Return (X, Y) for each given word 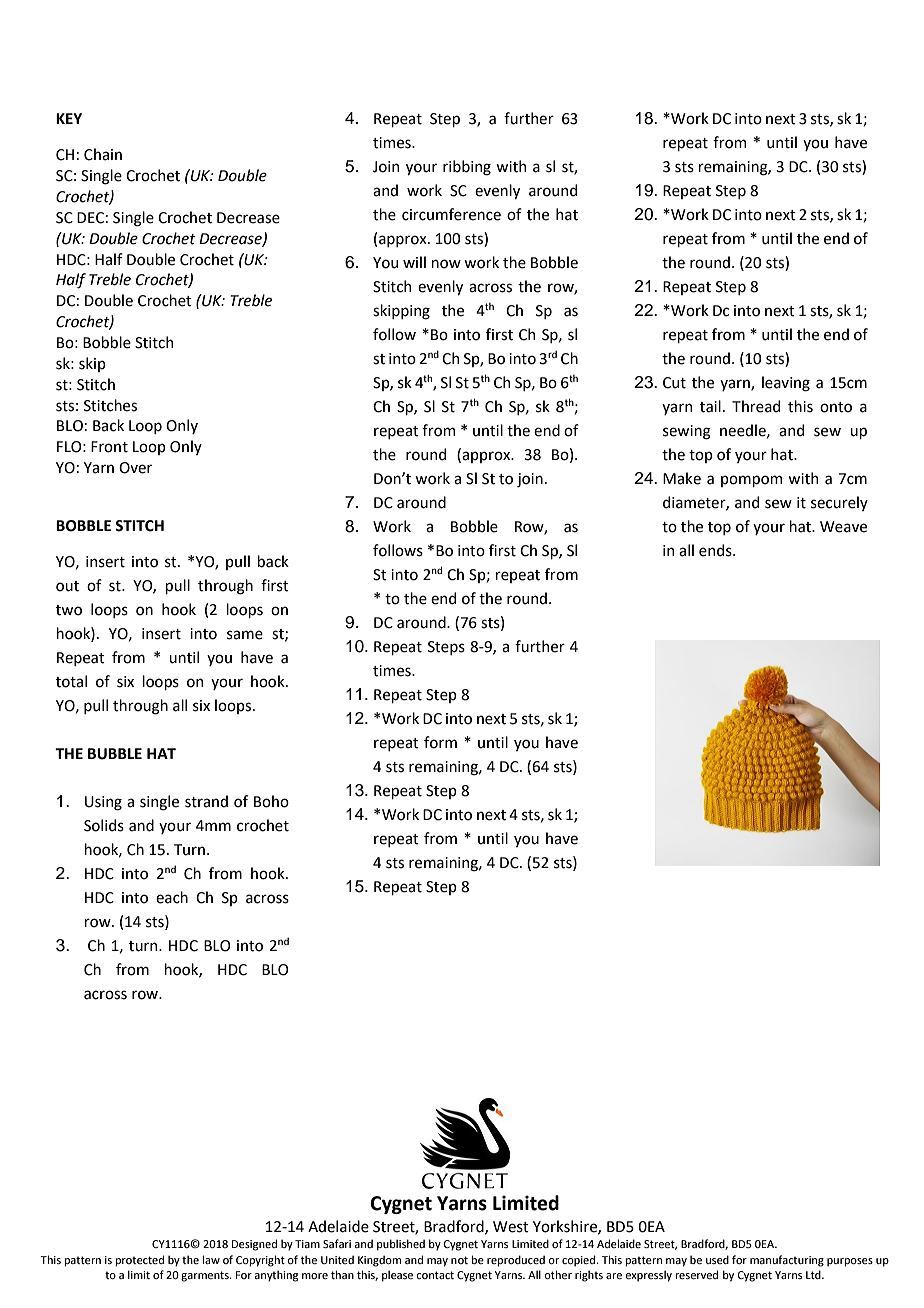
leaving (786, 384)
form (440, 742)
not (459, 1260)
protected (139, 1261)
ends (716, 550)
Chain (103, 154)
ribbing (467, 168)
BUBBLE (115, 754)
